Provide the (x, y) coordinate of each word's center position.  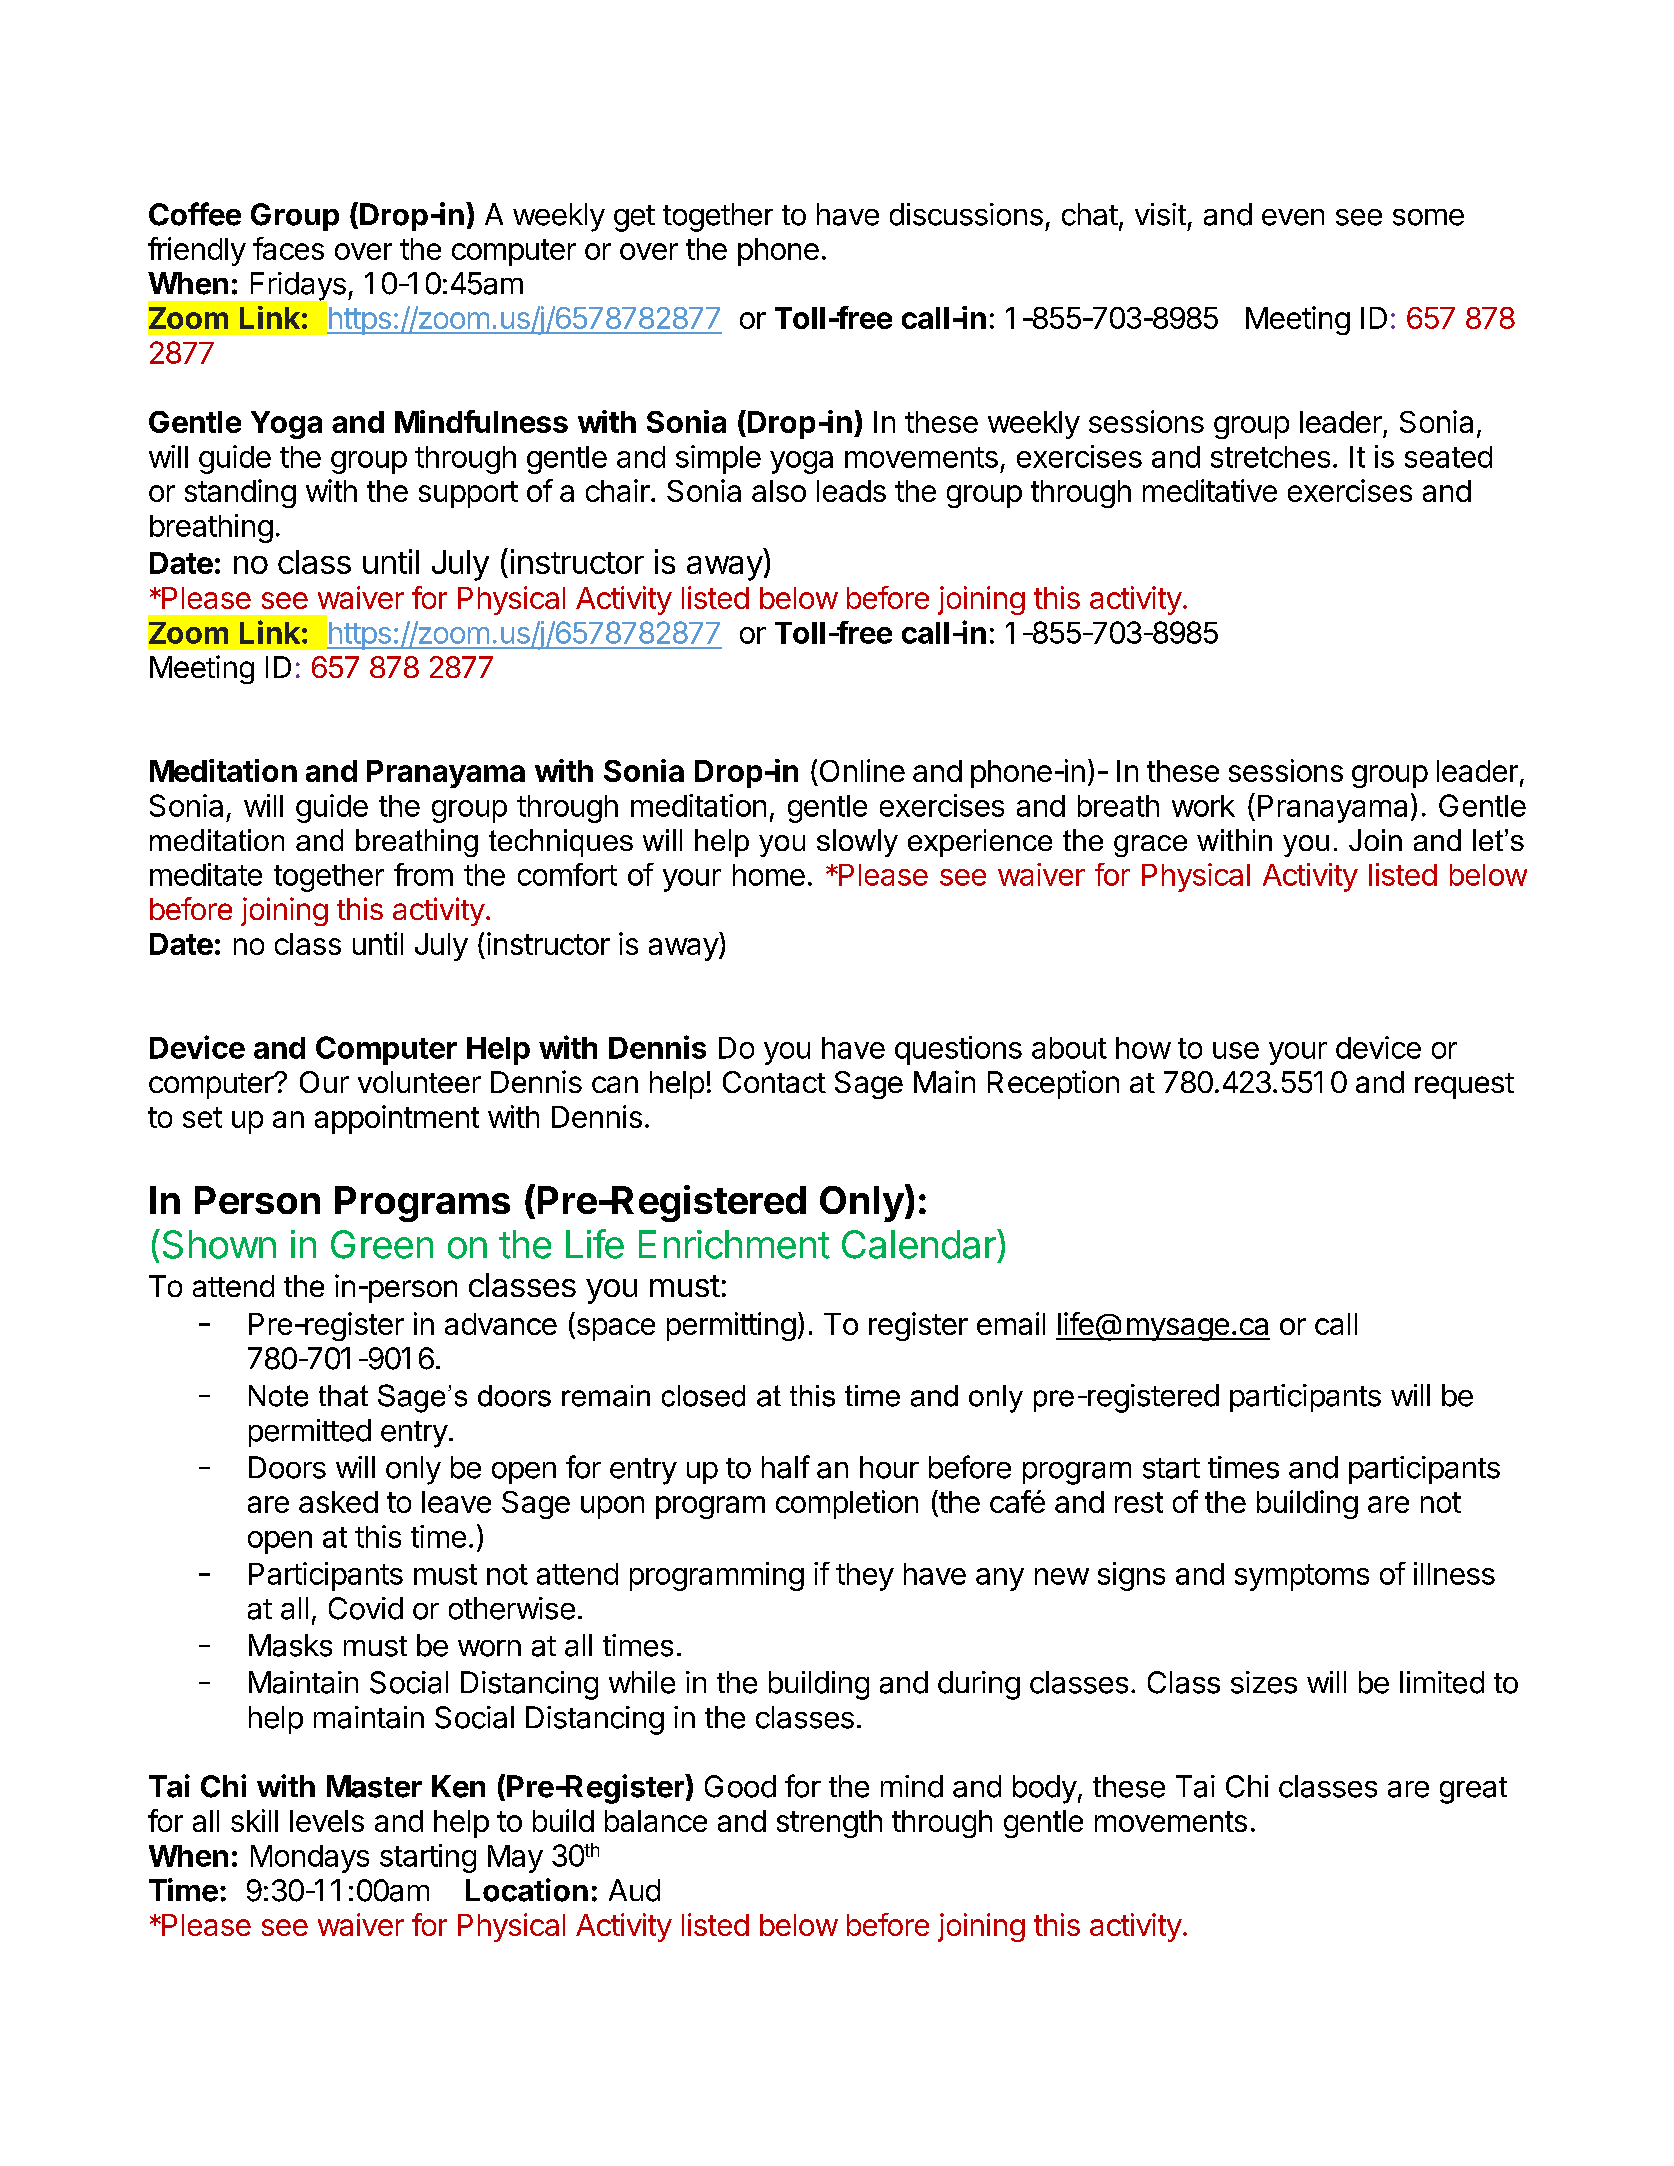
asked (338, 1502)
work (1203, 806)
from (423, 874)
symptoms (1302, 1577)
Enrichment (734, 1244)
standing (240, 493)
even (1293, 217)
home (769, 875)
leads (851, 491)
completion (847, 1504)
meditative (1210, 490)
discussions (966, 214)
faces (288, 248)
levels (327, 1821)
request (1464, 1086)
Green (382, 1244)
